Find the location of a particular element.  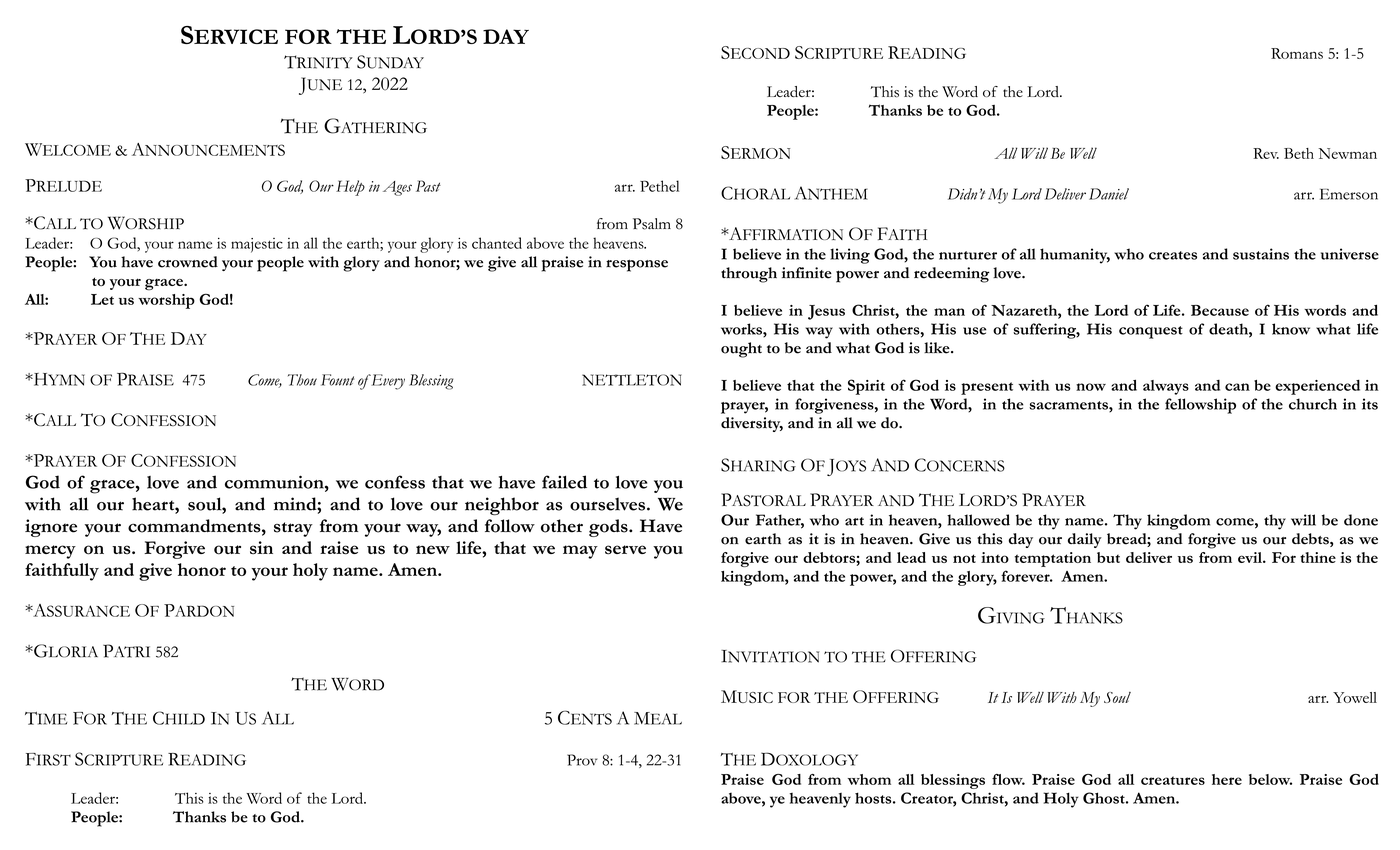

Help is located at coordinates (350, 188).
